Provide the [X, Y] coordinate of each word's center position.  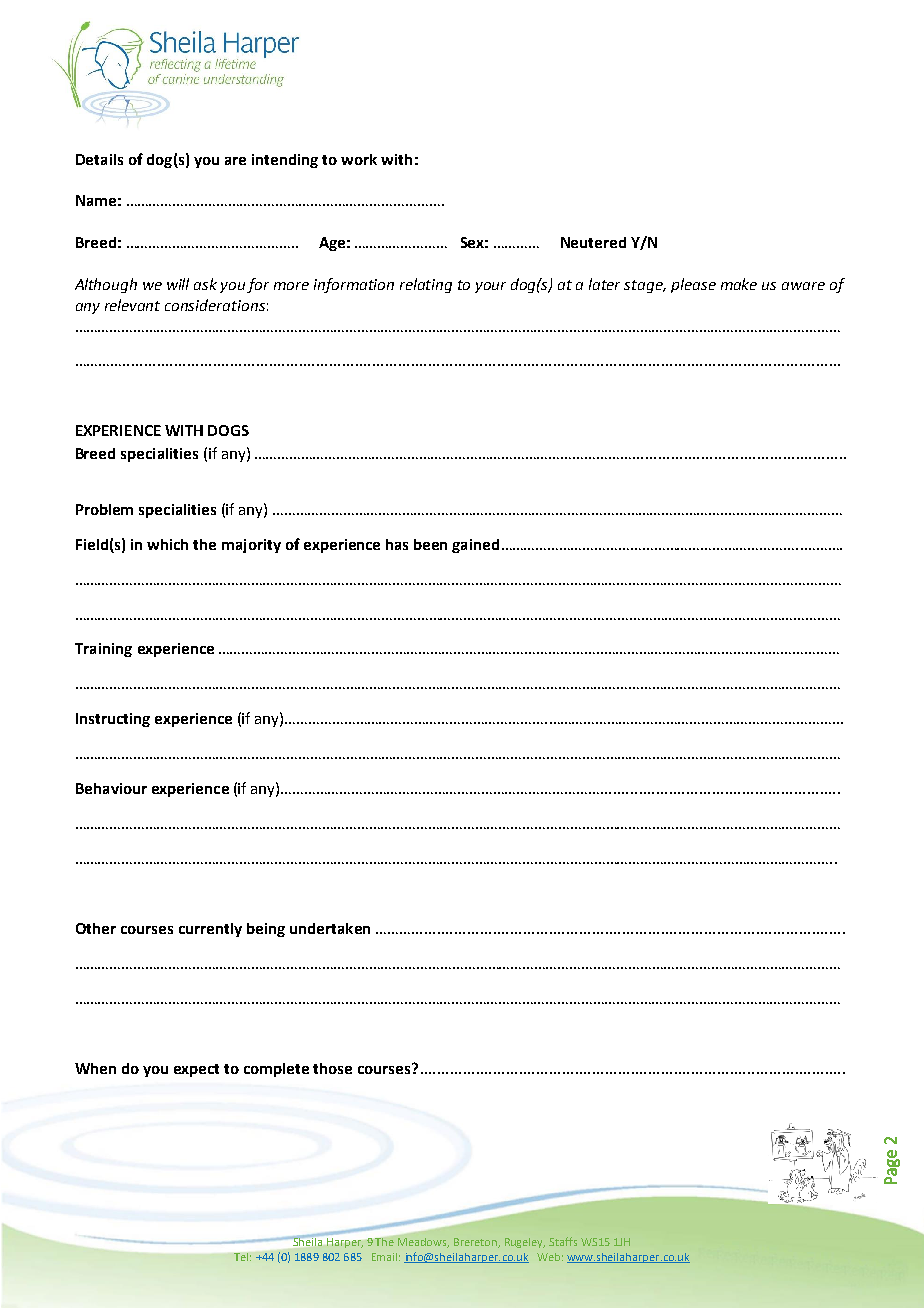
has [397, 544]
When [95, 1068]
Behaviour [111, 788]
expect [196, 1070]
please [693, 285]
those [332, 1068]
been [430, 544]
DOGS [228, 430]
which [167, 544]
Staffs [563, 1241]
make [739, 284]
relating [426, 285]
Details [99, 159]
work [359, 159]
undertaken [330, 928]
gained [475, 546]
